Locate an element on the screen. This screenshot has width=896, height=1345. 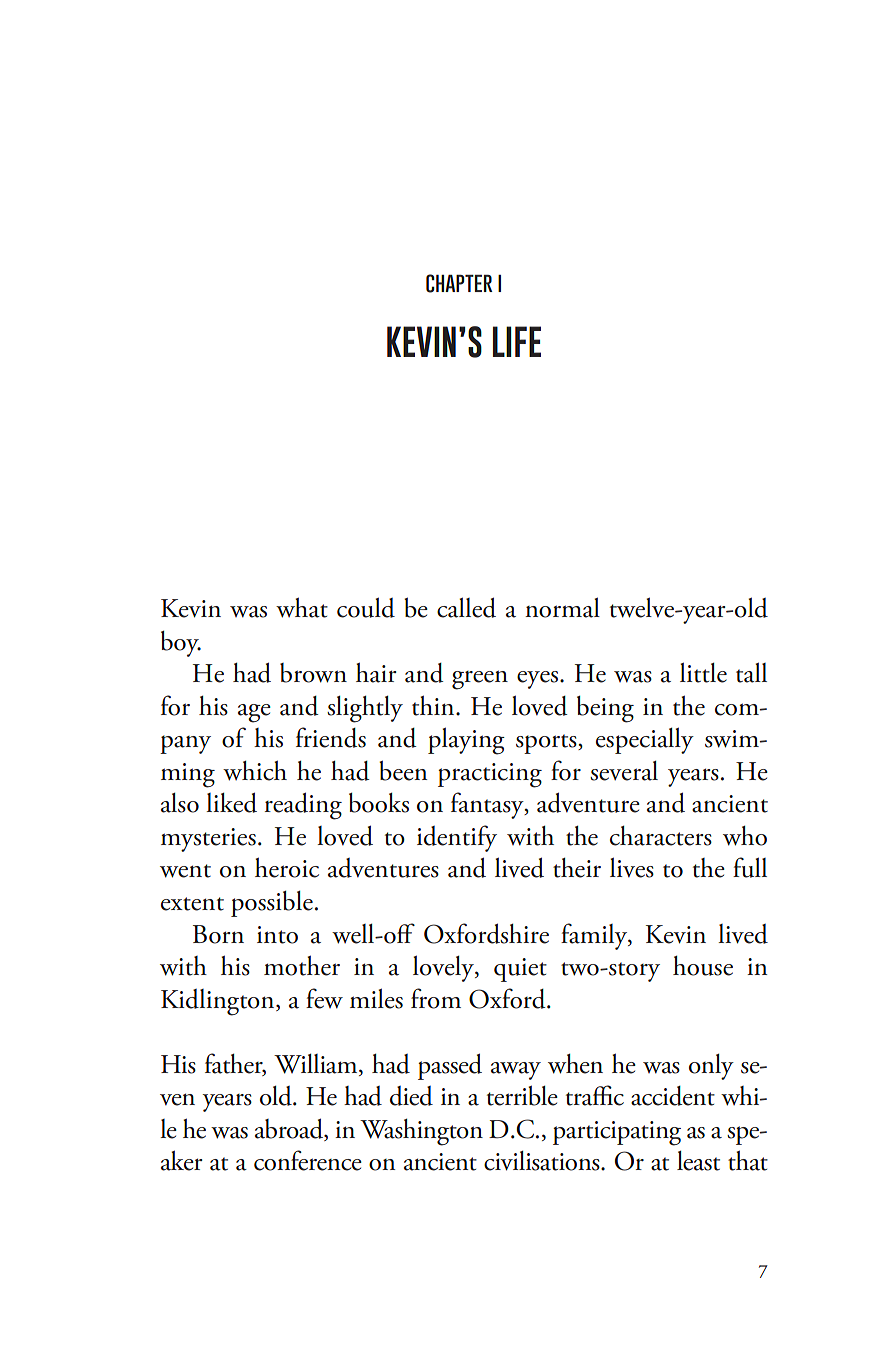
normal is located at coordinates (562, 607).
